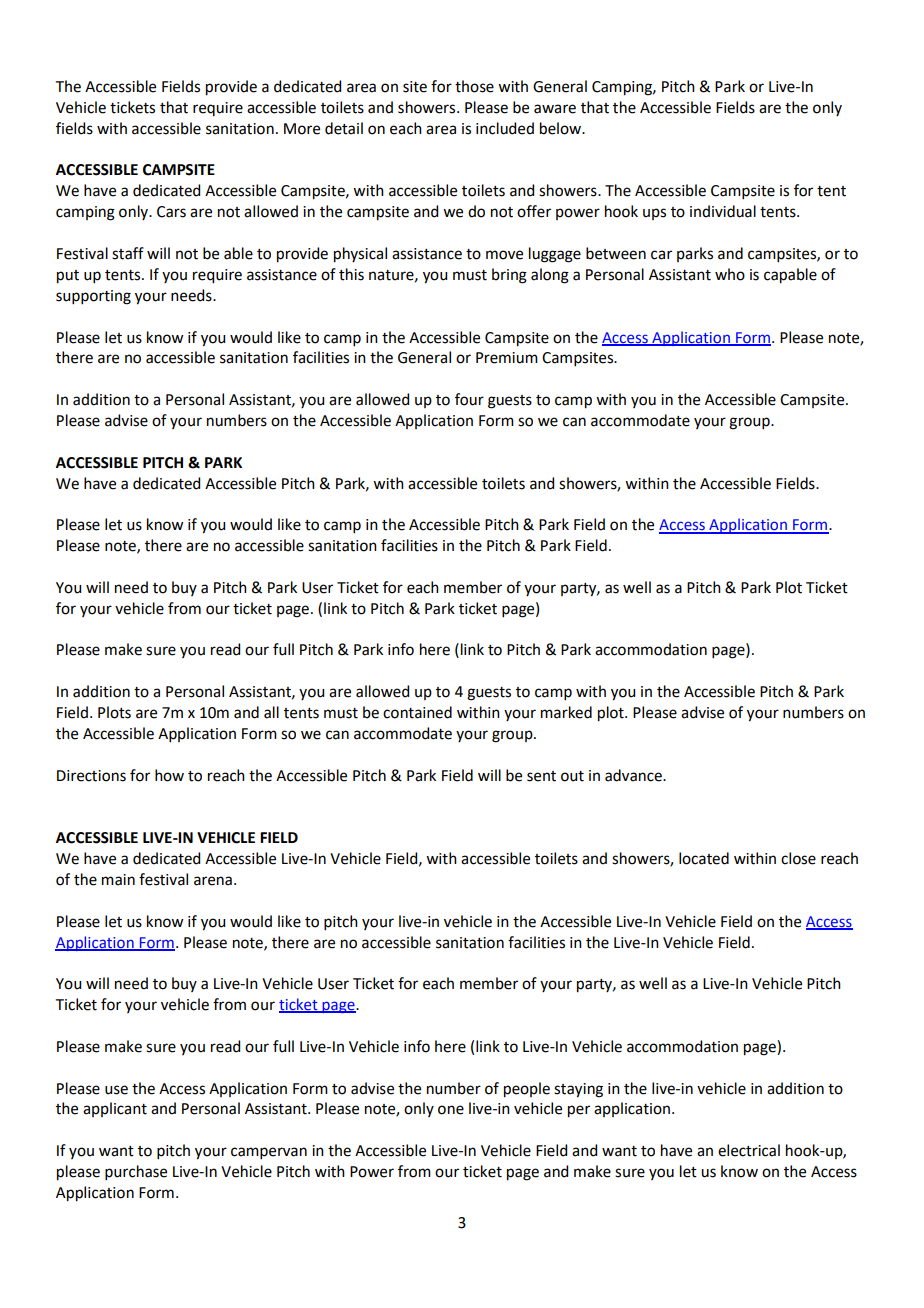 This image has height=1308, width=924. I want to click on four, so click(469, 399).
